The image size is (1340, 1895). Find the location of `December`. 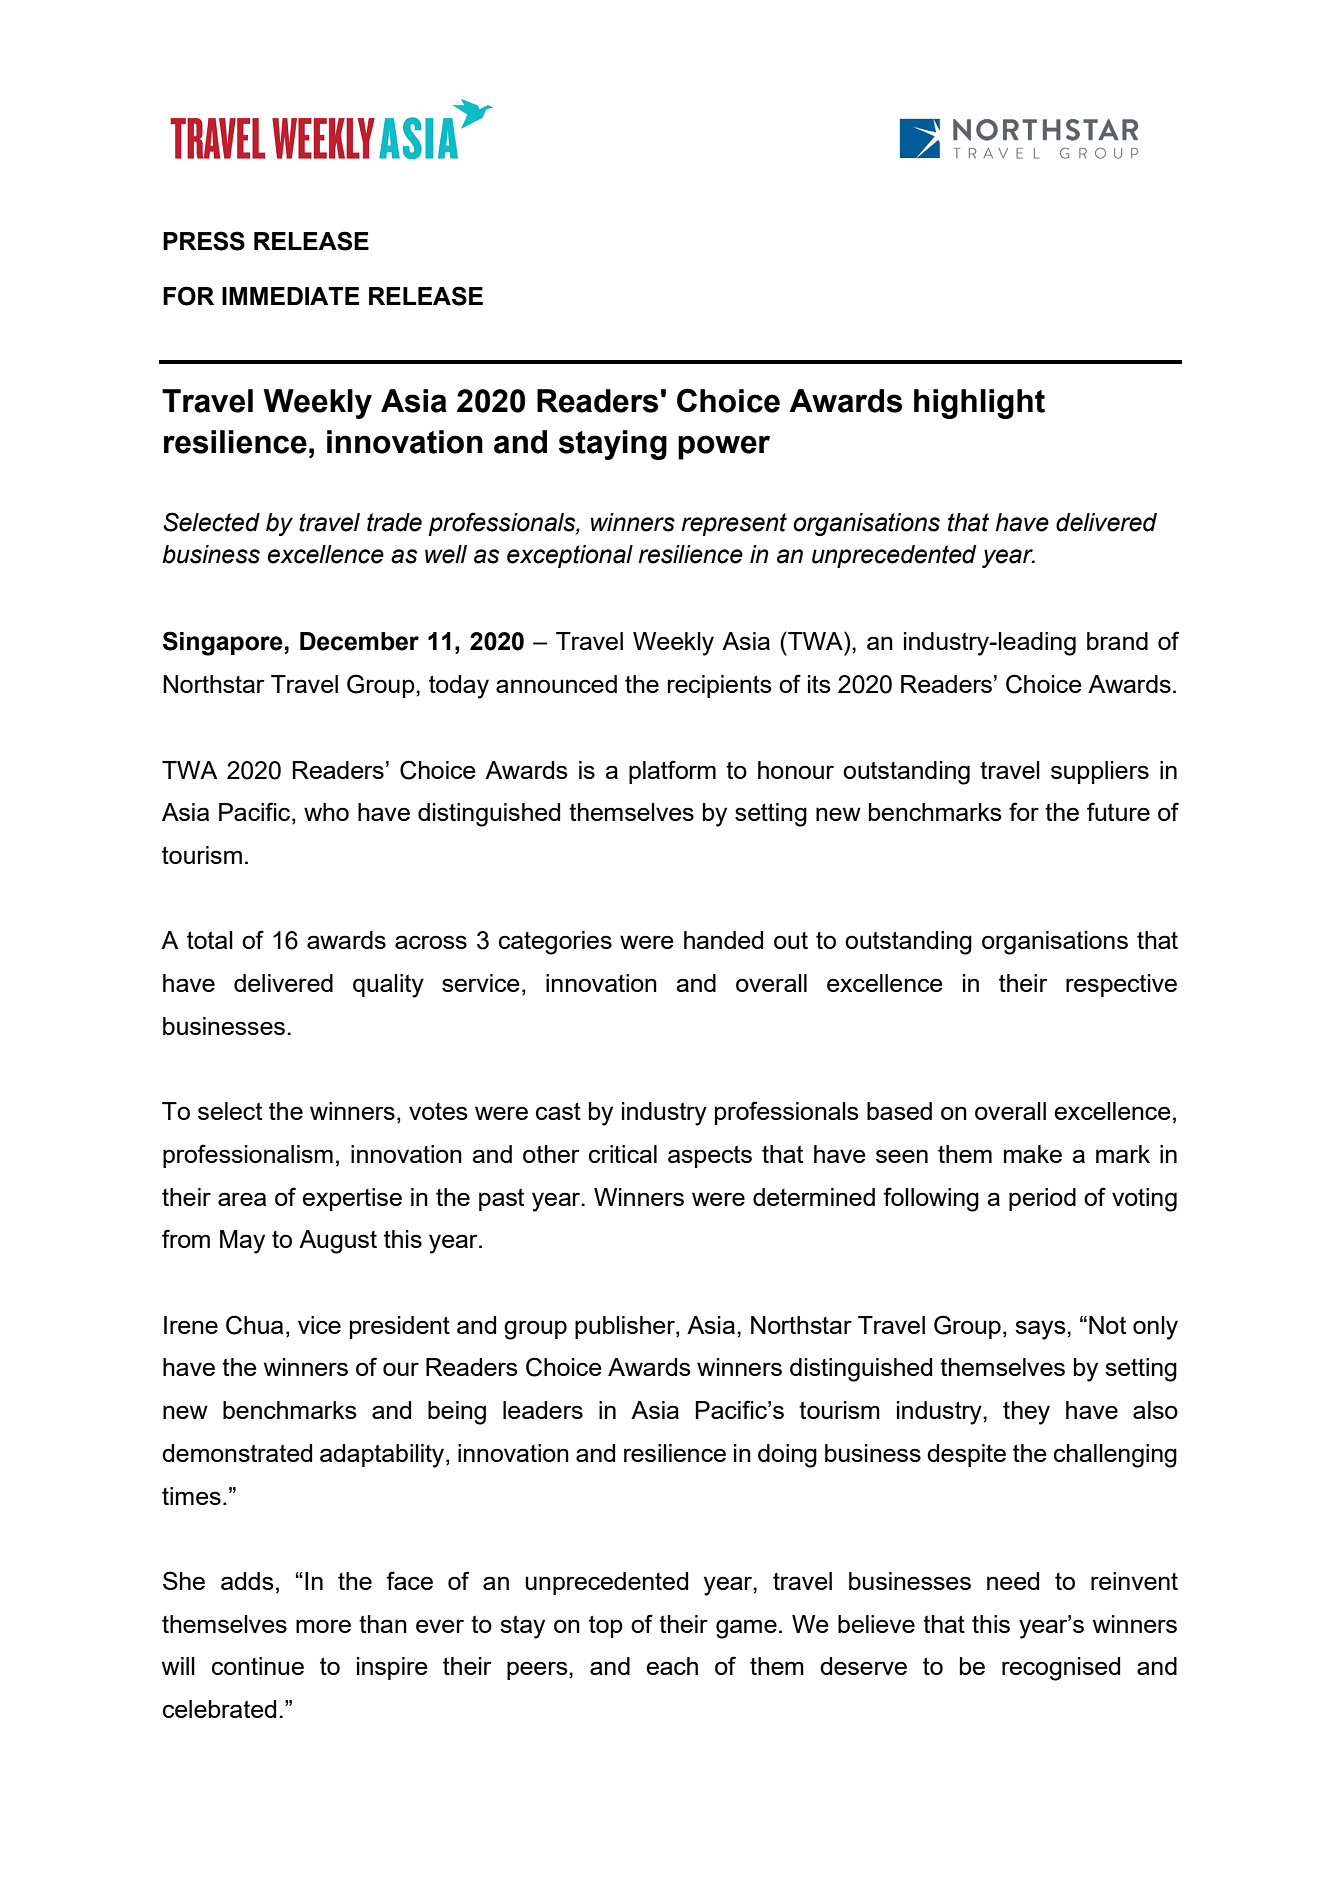

December is located at coordinates (359, 641).
